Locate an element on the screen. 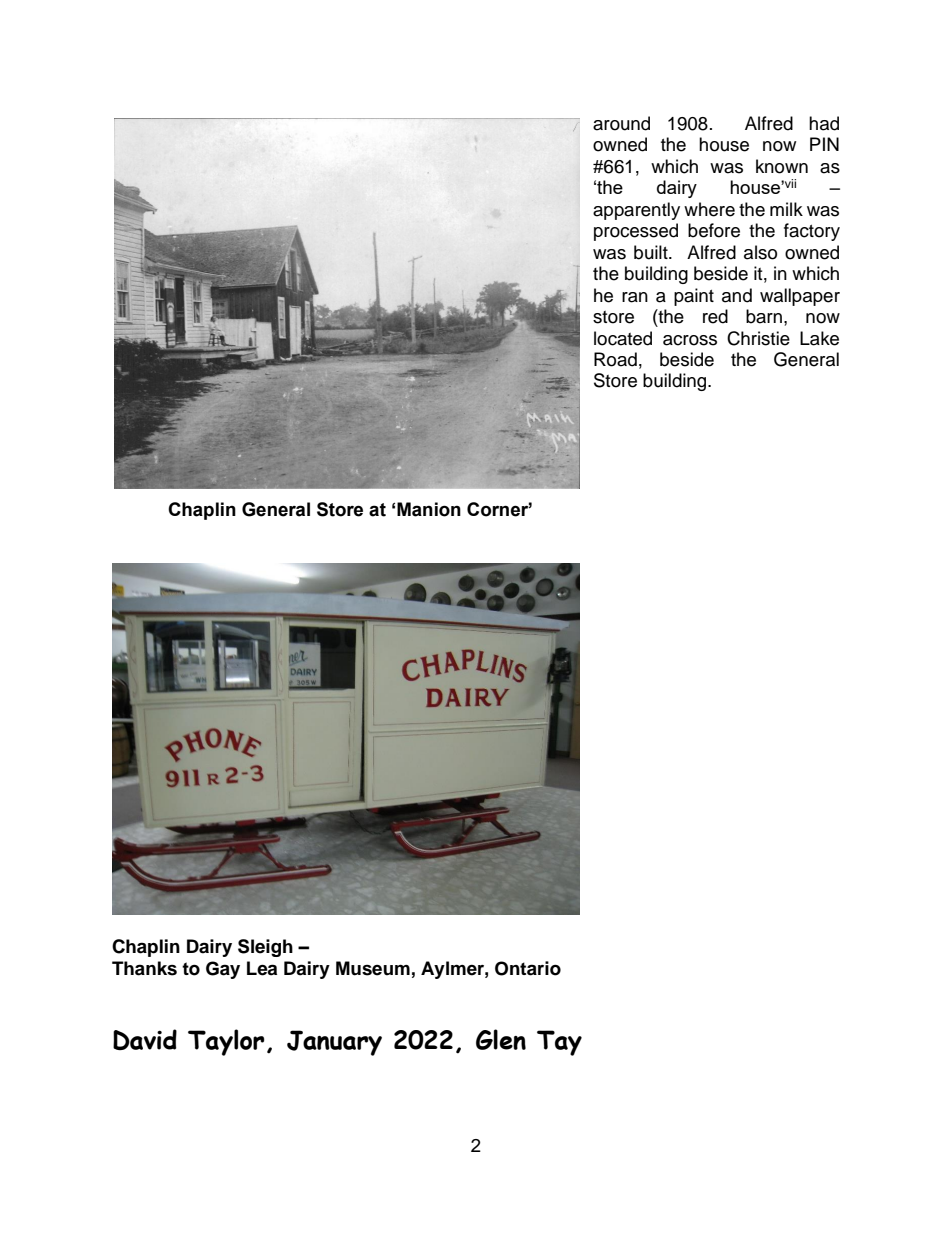 Image resolution: width=952 pixels, height=1233 pixels. around is located at coordinates (621, 123).
